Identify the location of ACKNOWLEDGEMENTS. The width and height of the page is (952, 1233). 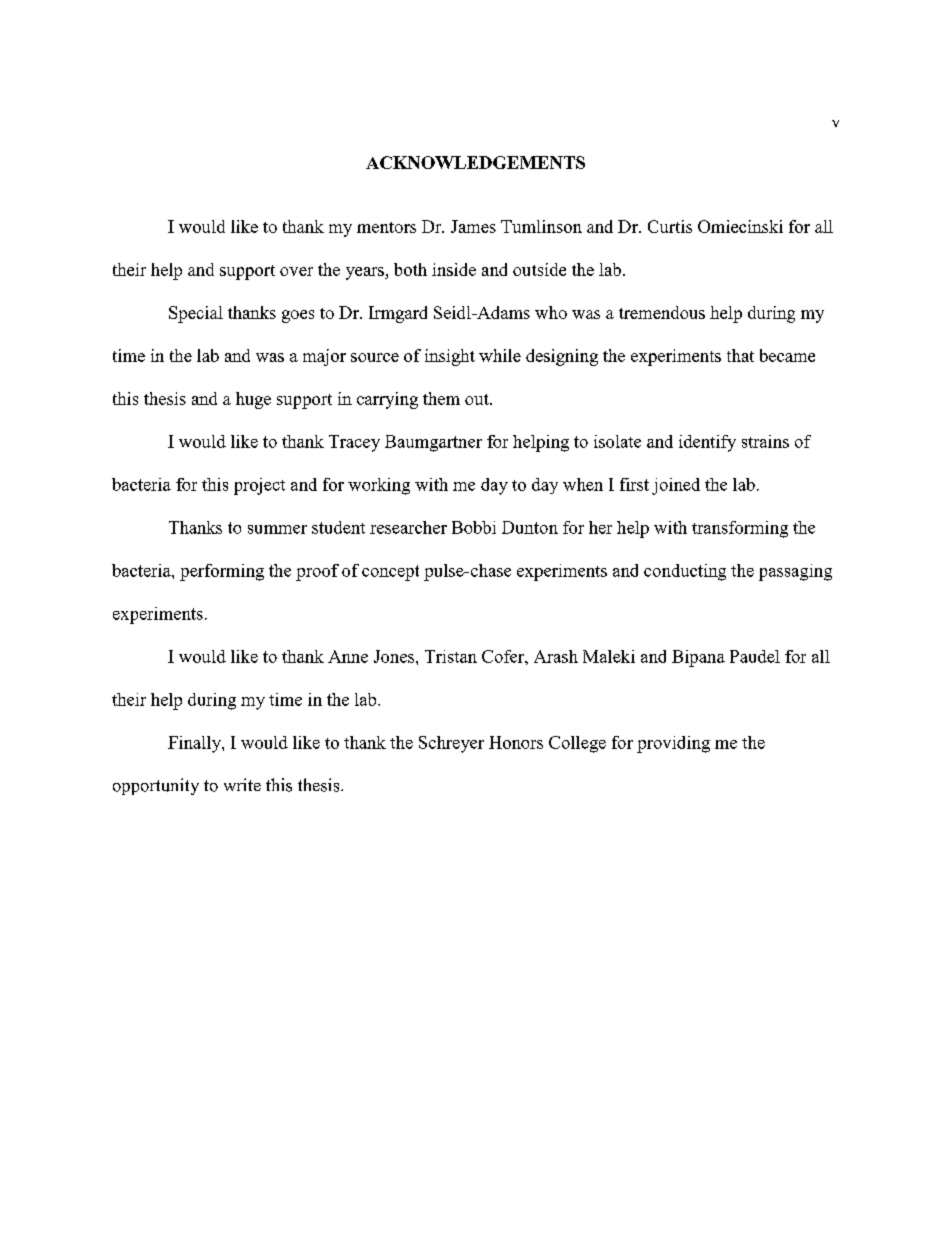
(475, 162).
